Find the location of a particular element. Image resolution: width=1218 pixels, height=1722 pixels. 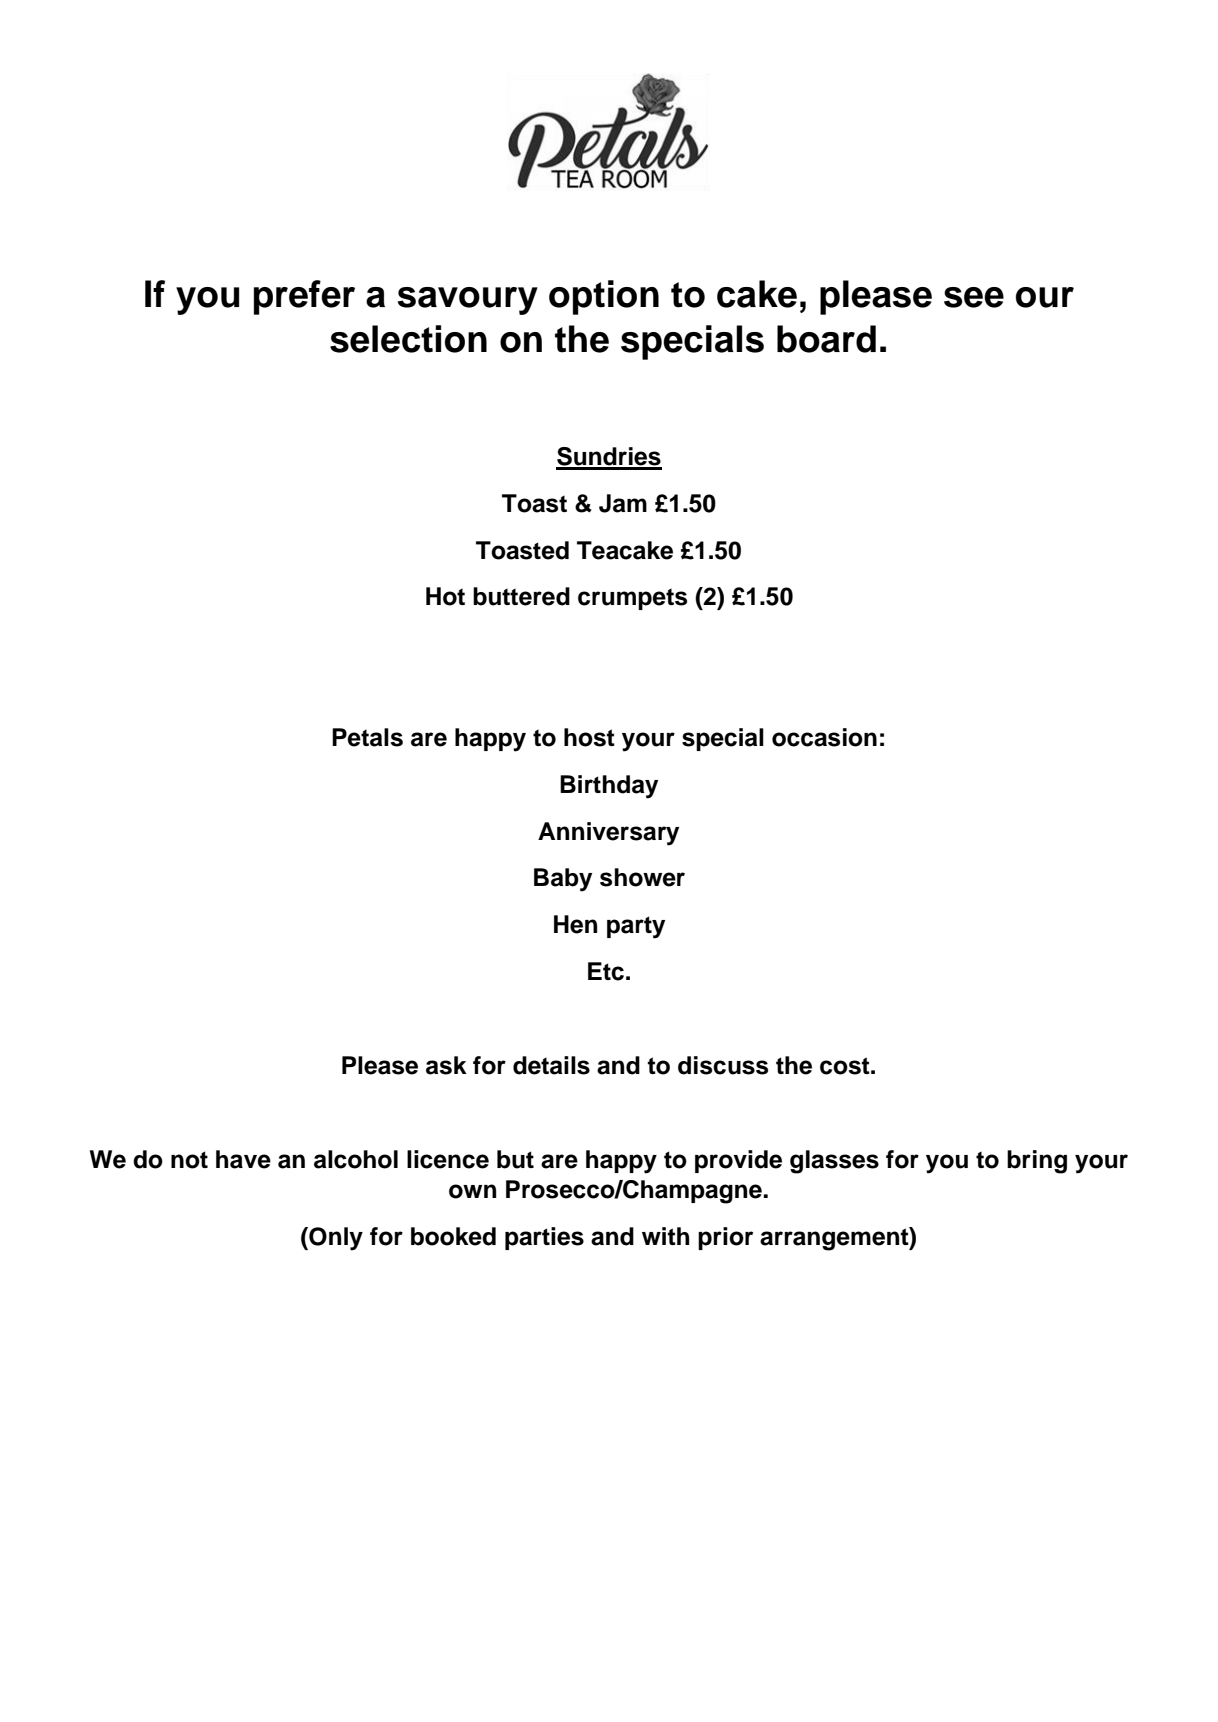

party is located at coordinates (636, 927).
